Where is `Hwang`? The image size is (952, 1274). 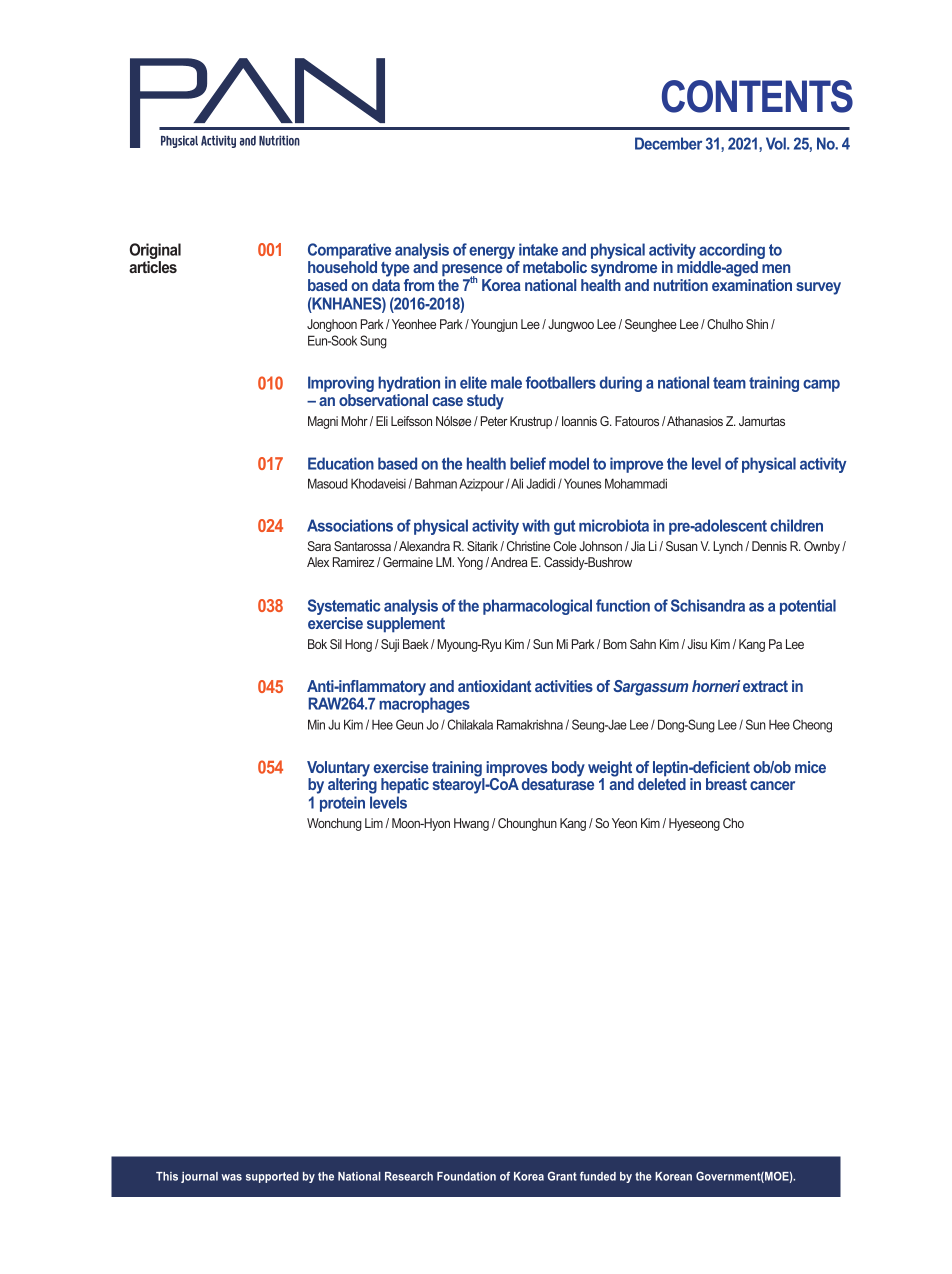
Hwang is located at coordinates (471, 824).
